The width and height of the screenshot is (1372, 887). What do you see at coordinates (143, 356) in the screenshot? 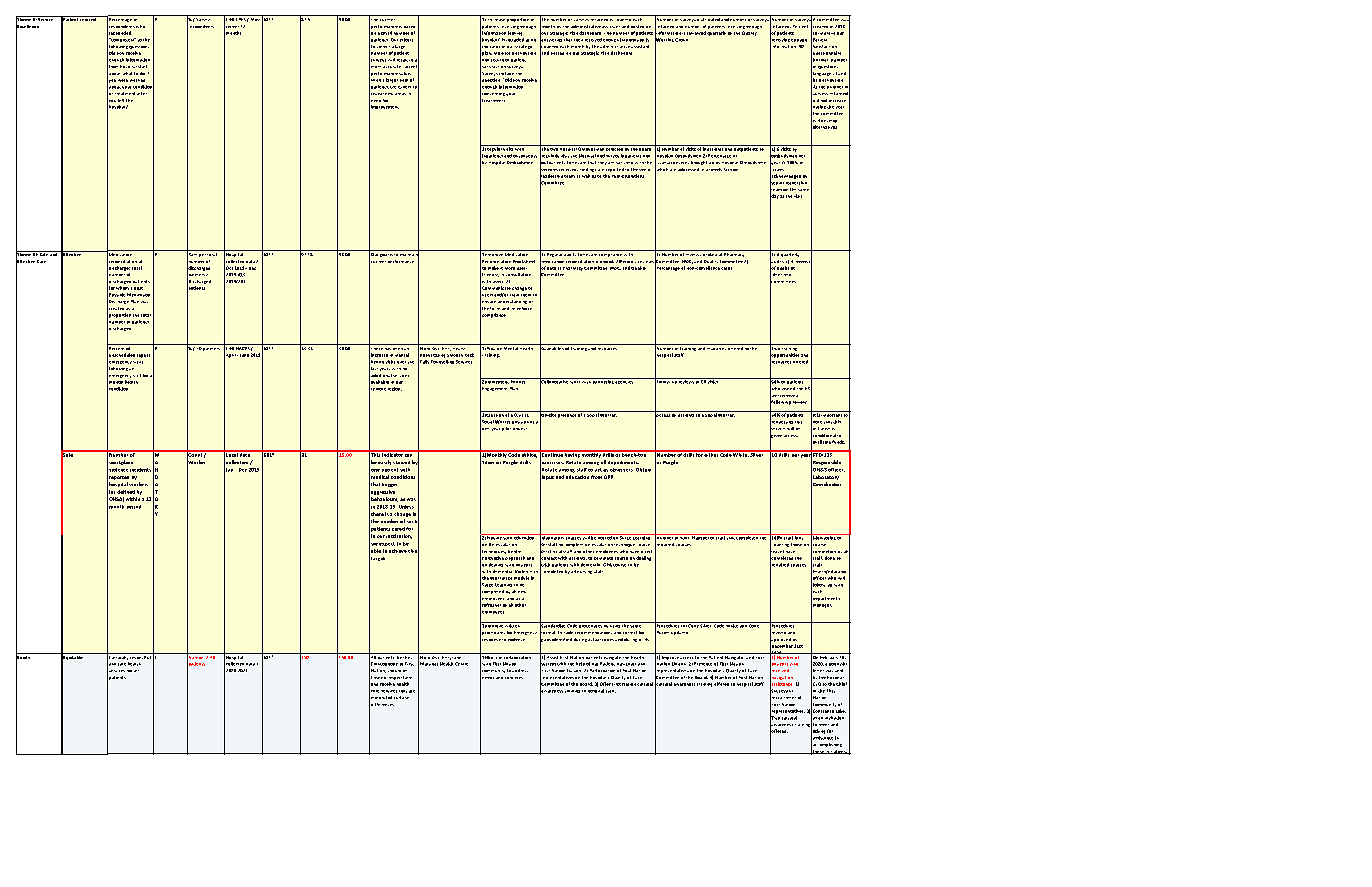
I see `repeat` at bounding box center [143, 356].
